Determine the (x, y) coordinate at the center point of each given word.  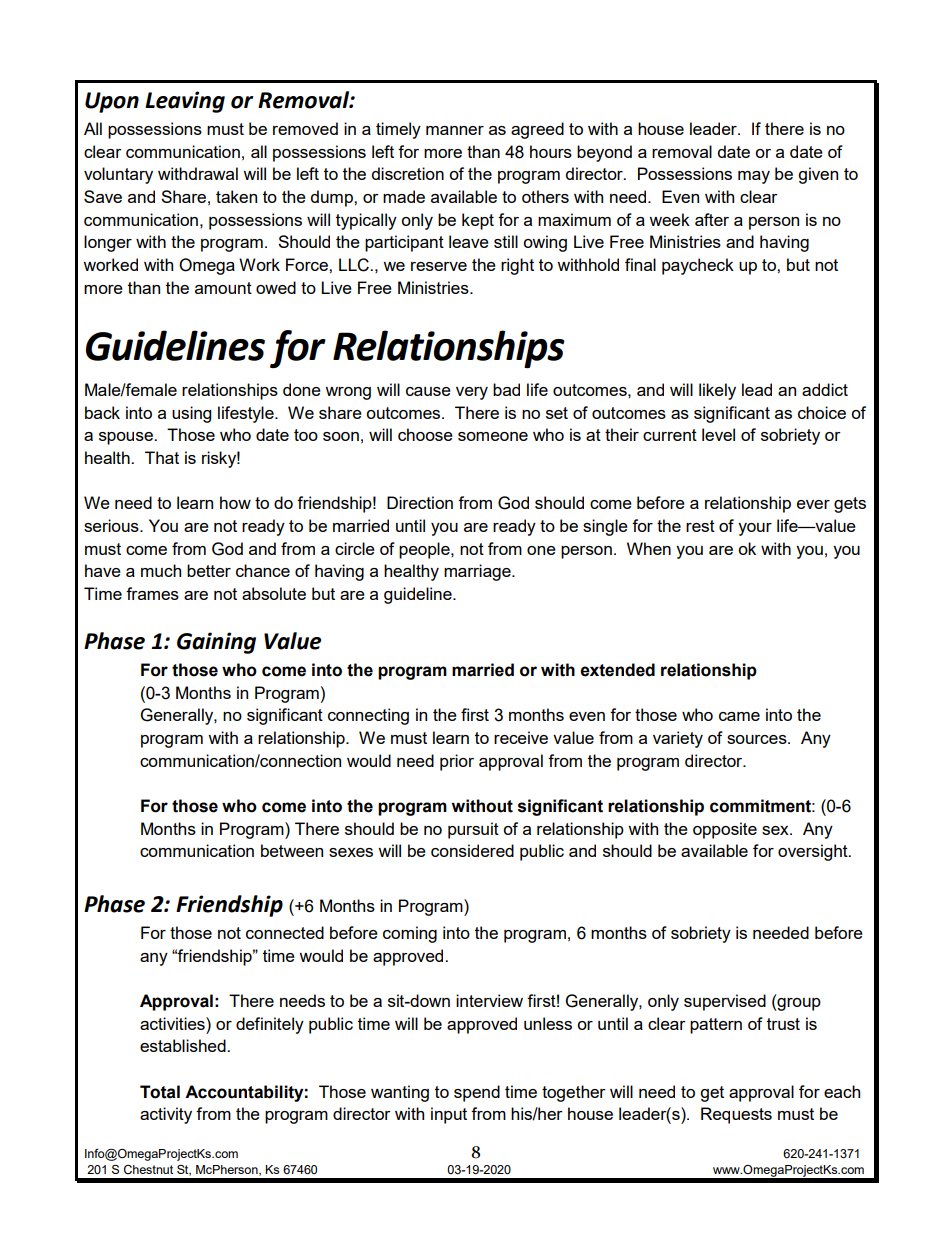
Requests (736, 1115)
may (754, 177)
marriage (478, 572)
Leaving (185, 102)
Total (160, 1092)
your (755, 529)
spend (477, 1093)
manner (455, 130)
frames (152, 593)
